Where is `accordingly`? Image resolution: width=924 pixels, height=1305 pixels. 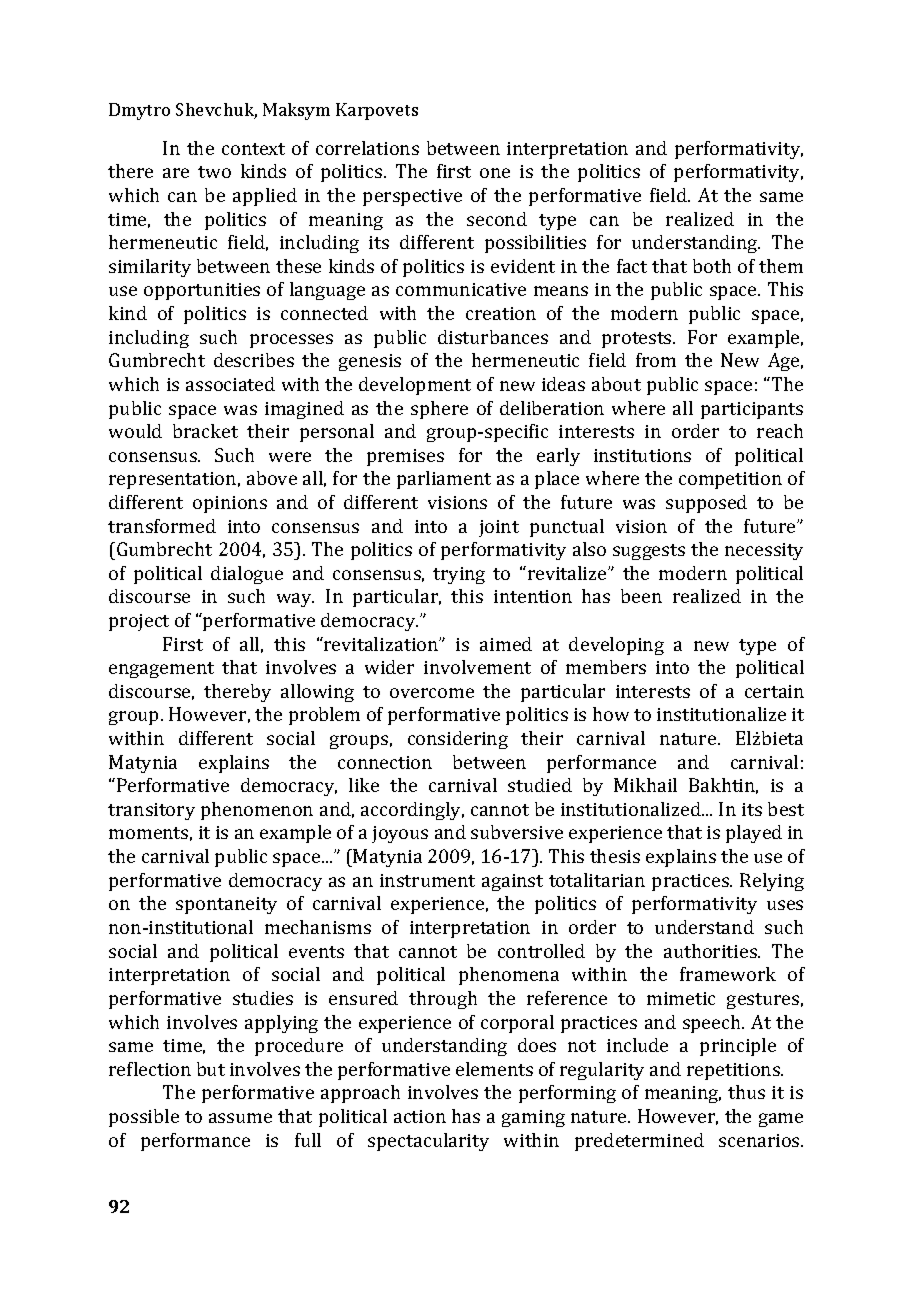
accordingly is located at coordinates (412, 811).
